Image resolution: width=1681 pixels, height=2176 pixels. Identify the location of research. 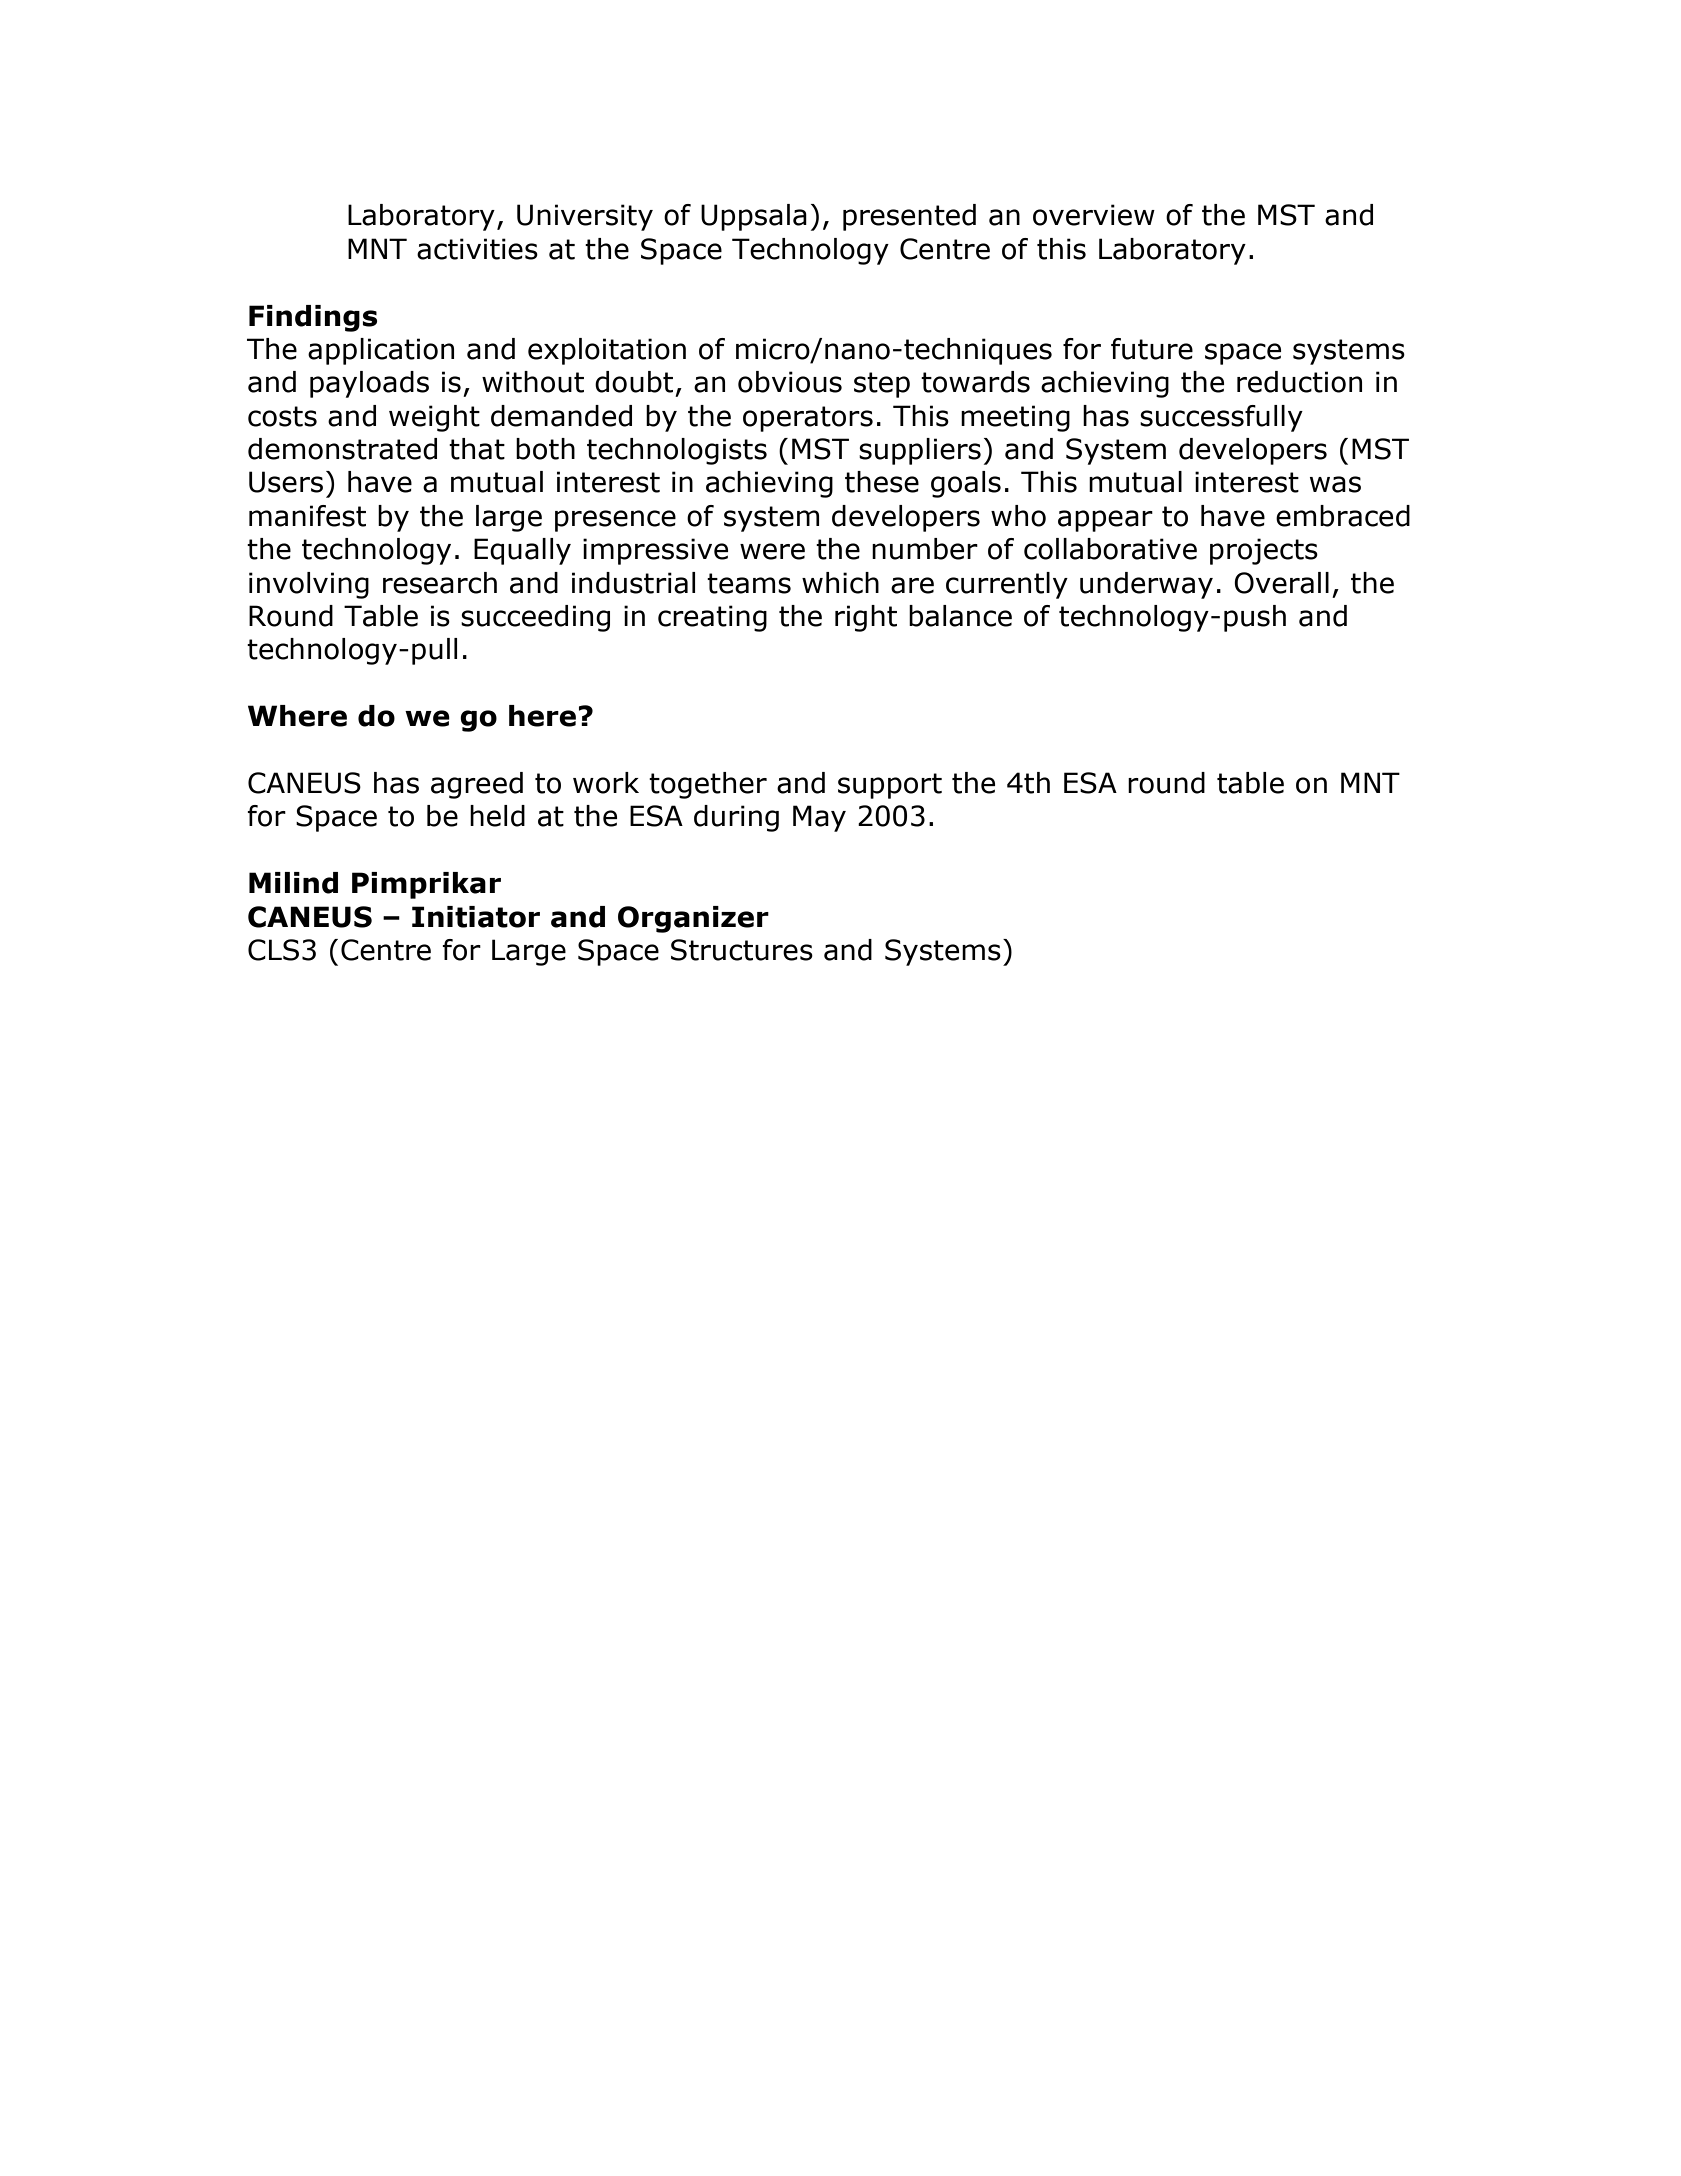
(440, 583).
